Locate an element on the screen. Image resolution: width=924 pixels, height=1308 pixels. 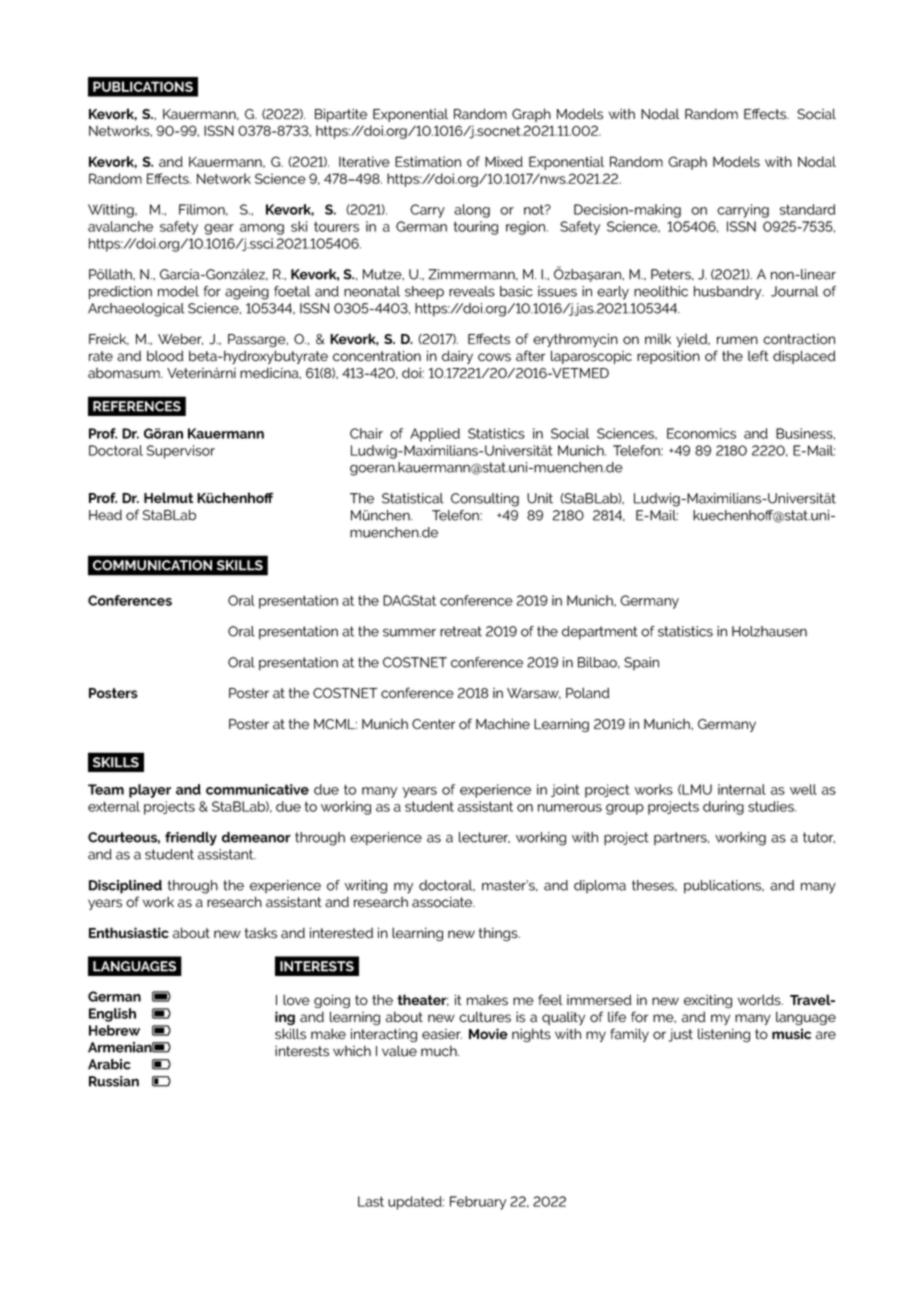
Helmut is located at coordinates (168, 497).
